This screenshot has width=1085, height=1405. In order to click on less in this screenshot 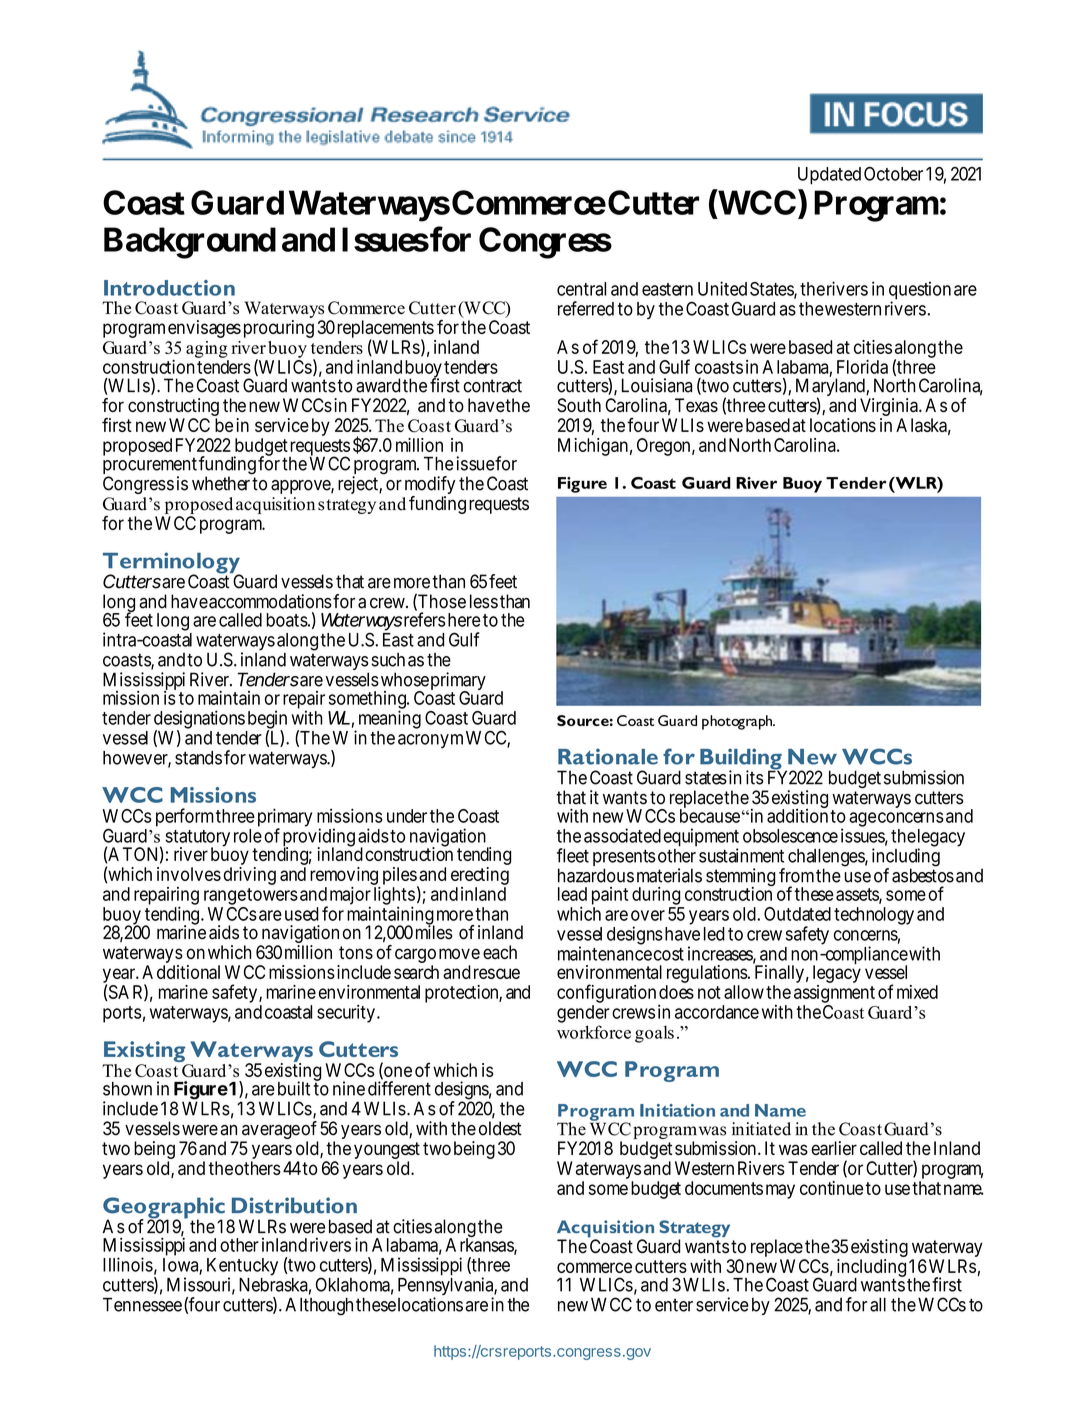, I will do `click(484, 601)`.
